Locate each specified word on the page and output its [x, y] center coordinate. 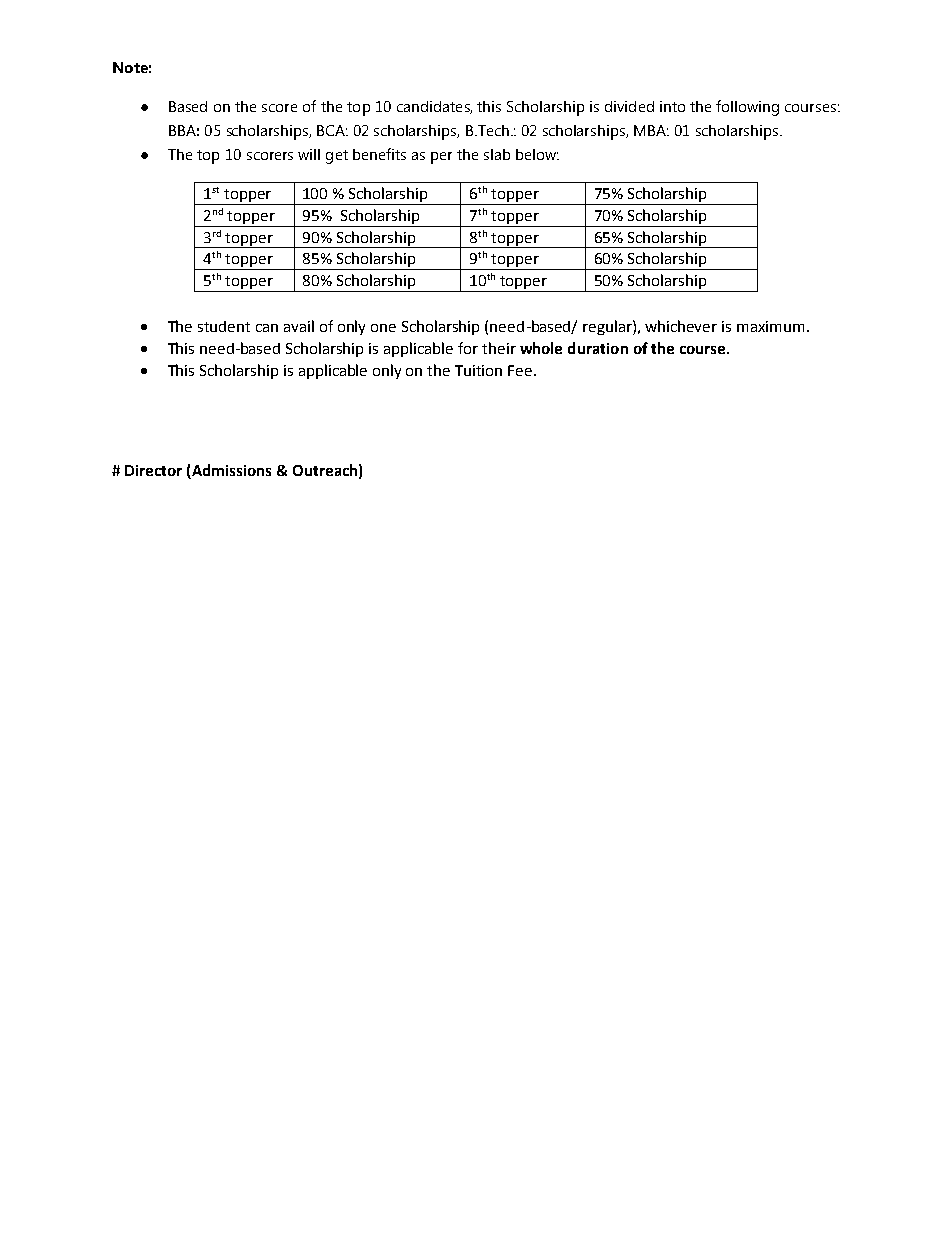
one [383, 328]
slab [497, 154]
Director [153, 470]
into [672, 106]
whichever [681, 326]
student [224, 326]
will [309, 154]
